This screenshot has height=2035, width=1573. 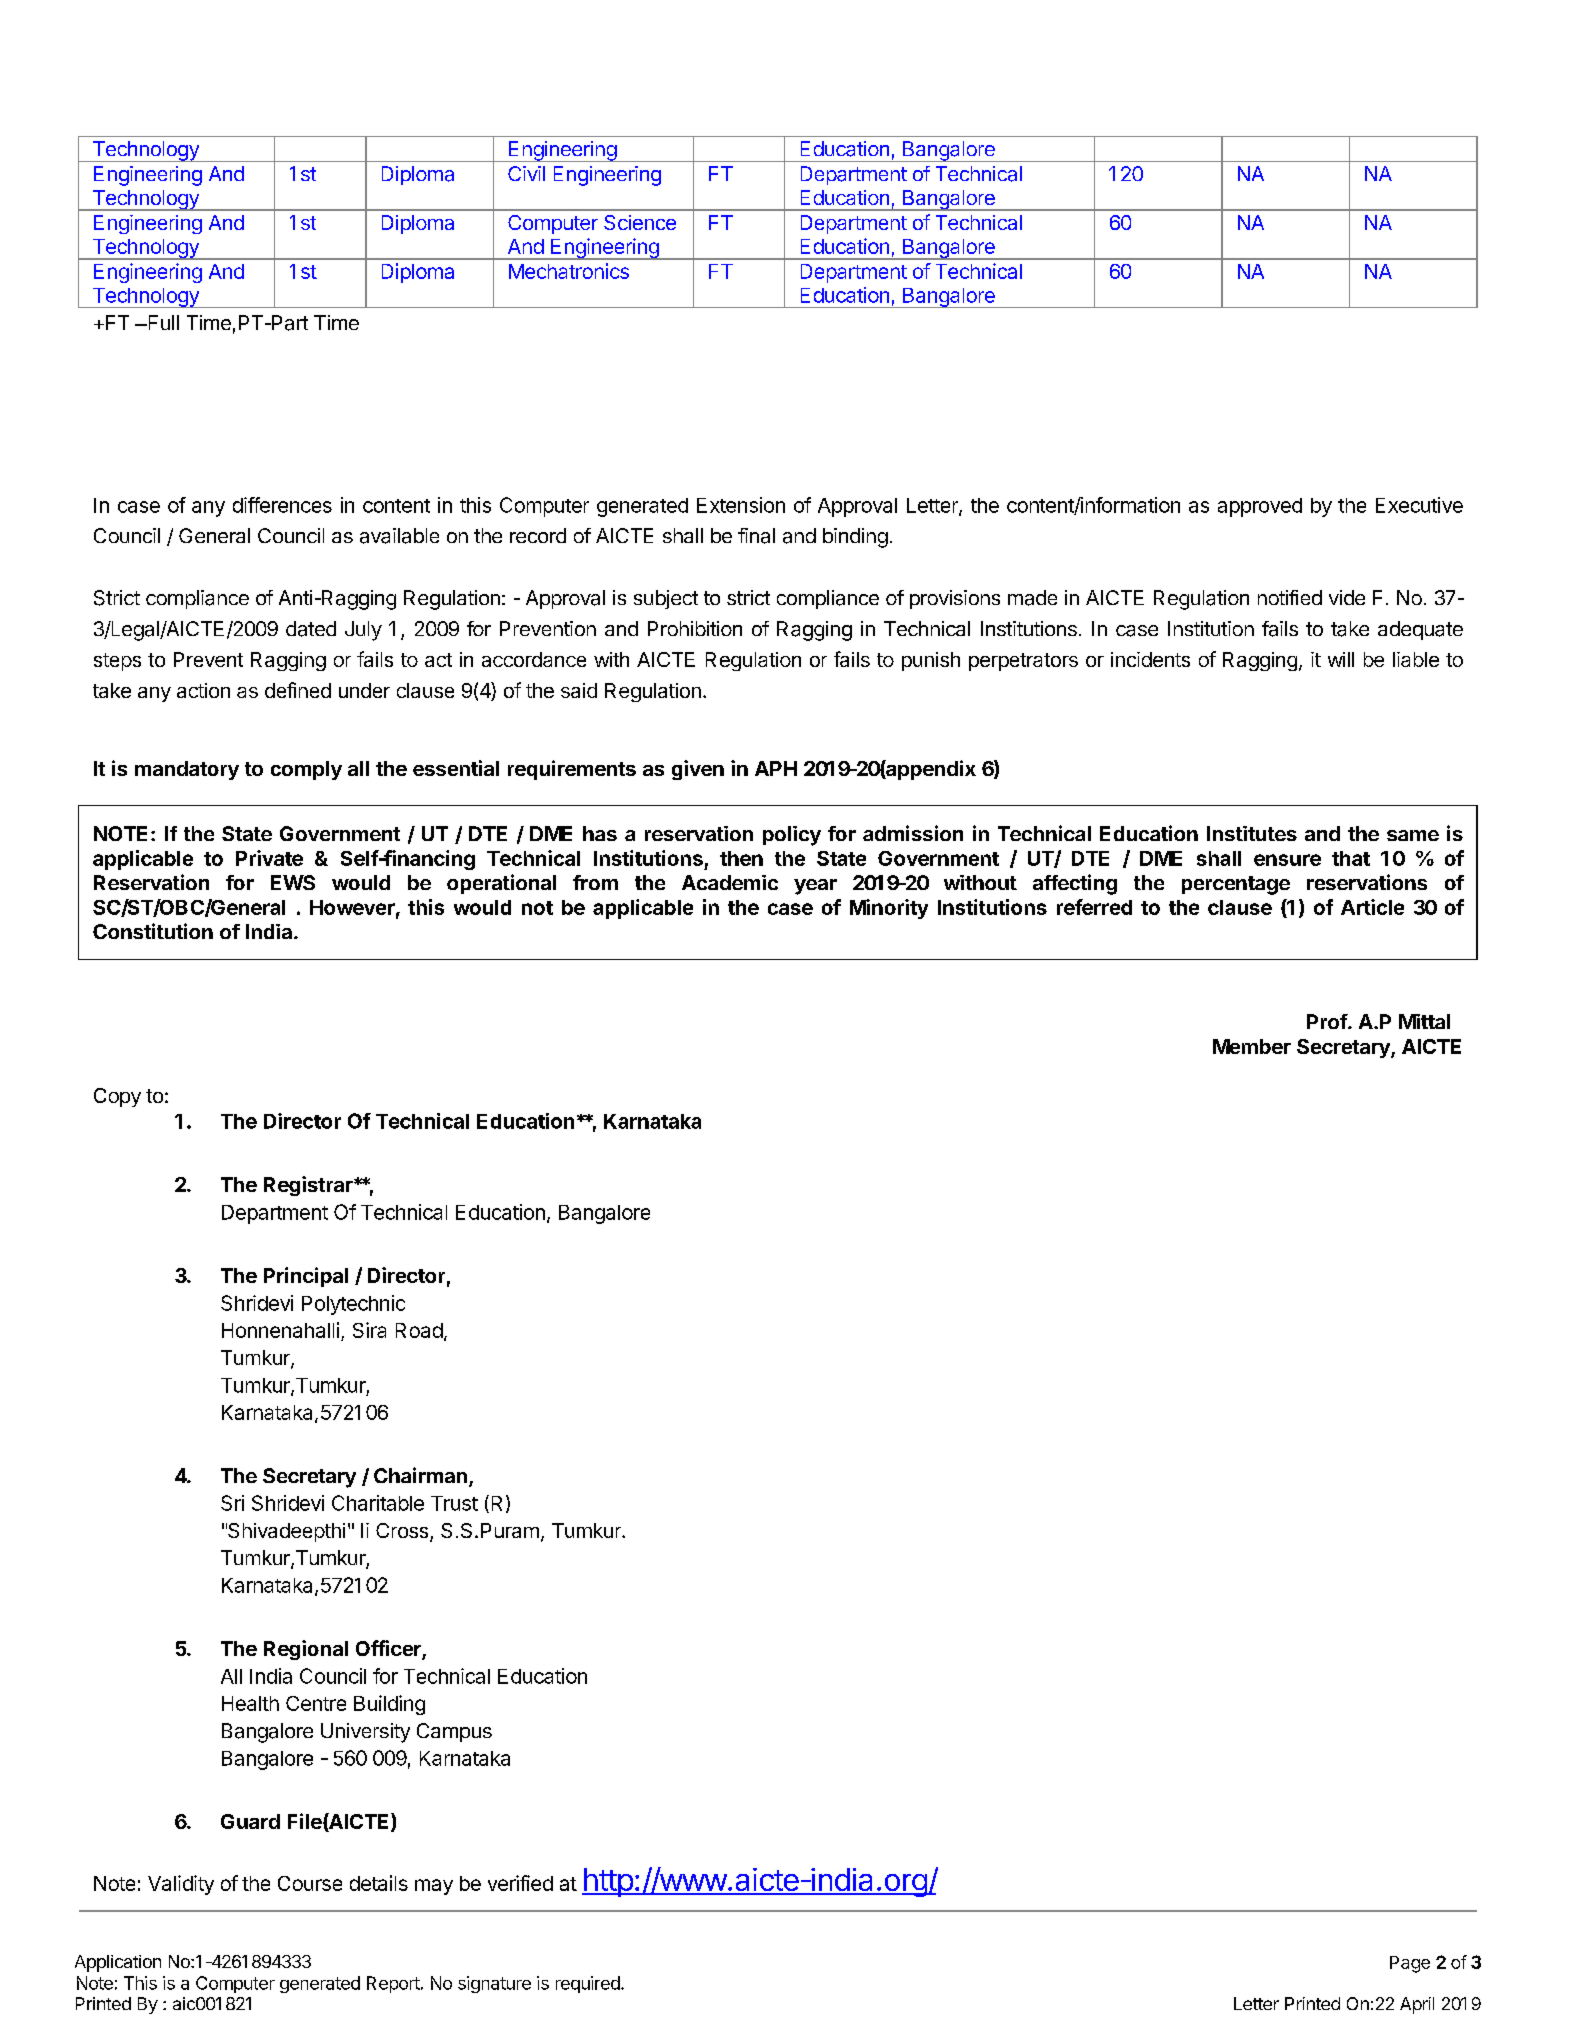 I want to click on approved, so click(x=1260, y=507).
